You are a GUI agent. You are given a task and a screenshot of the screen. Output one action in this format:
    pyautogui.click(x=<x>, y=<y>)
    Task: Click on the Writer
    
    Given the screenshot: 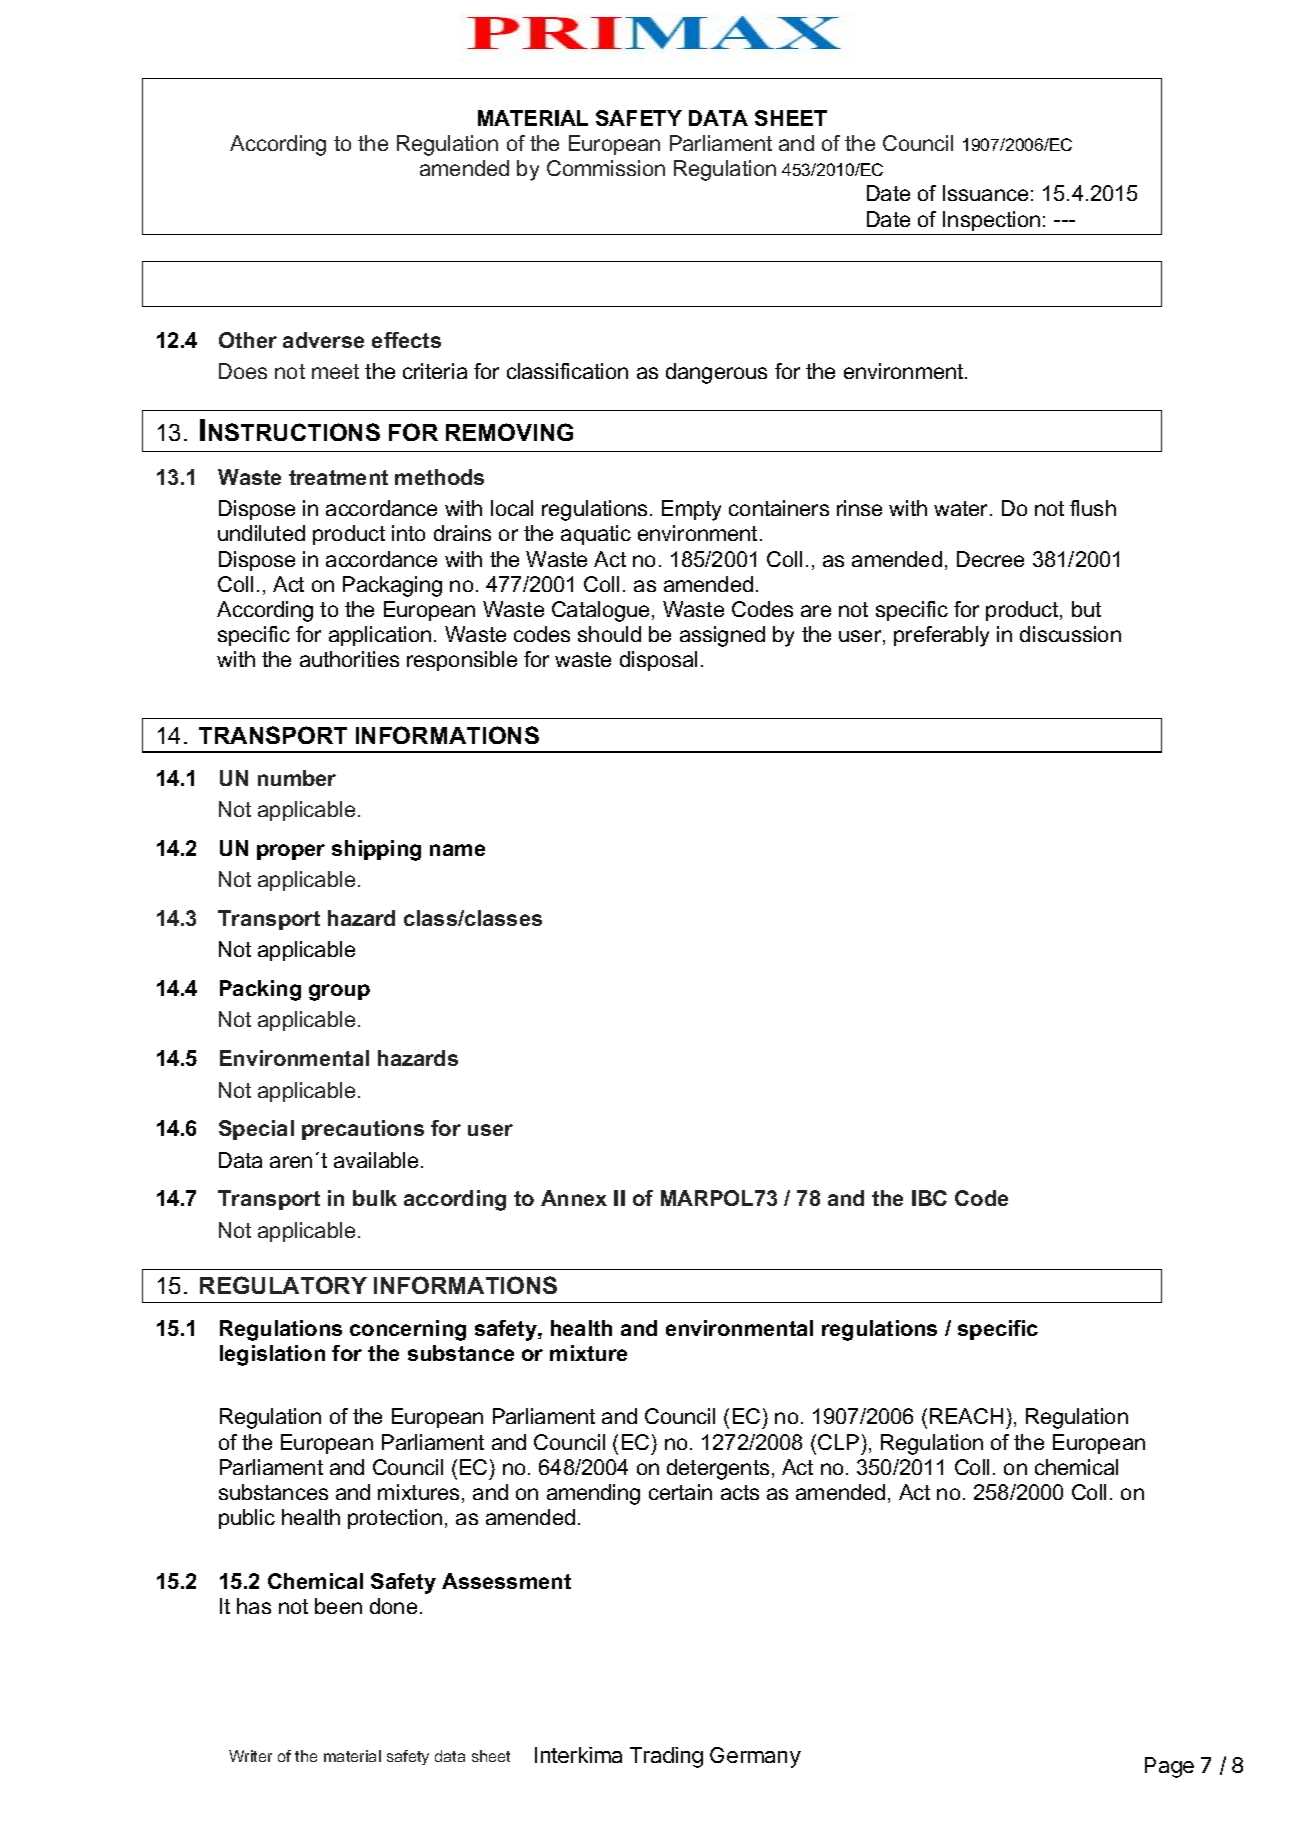 What is the action you would take?
    pyautogui.click(x=250, y=1756)
